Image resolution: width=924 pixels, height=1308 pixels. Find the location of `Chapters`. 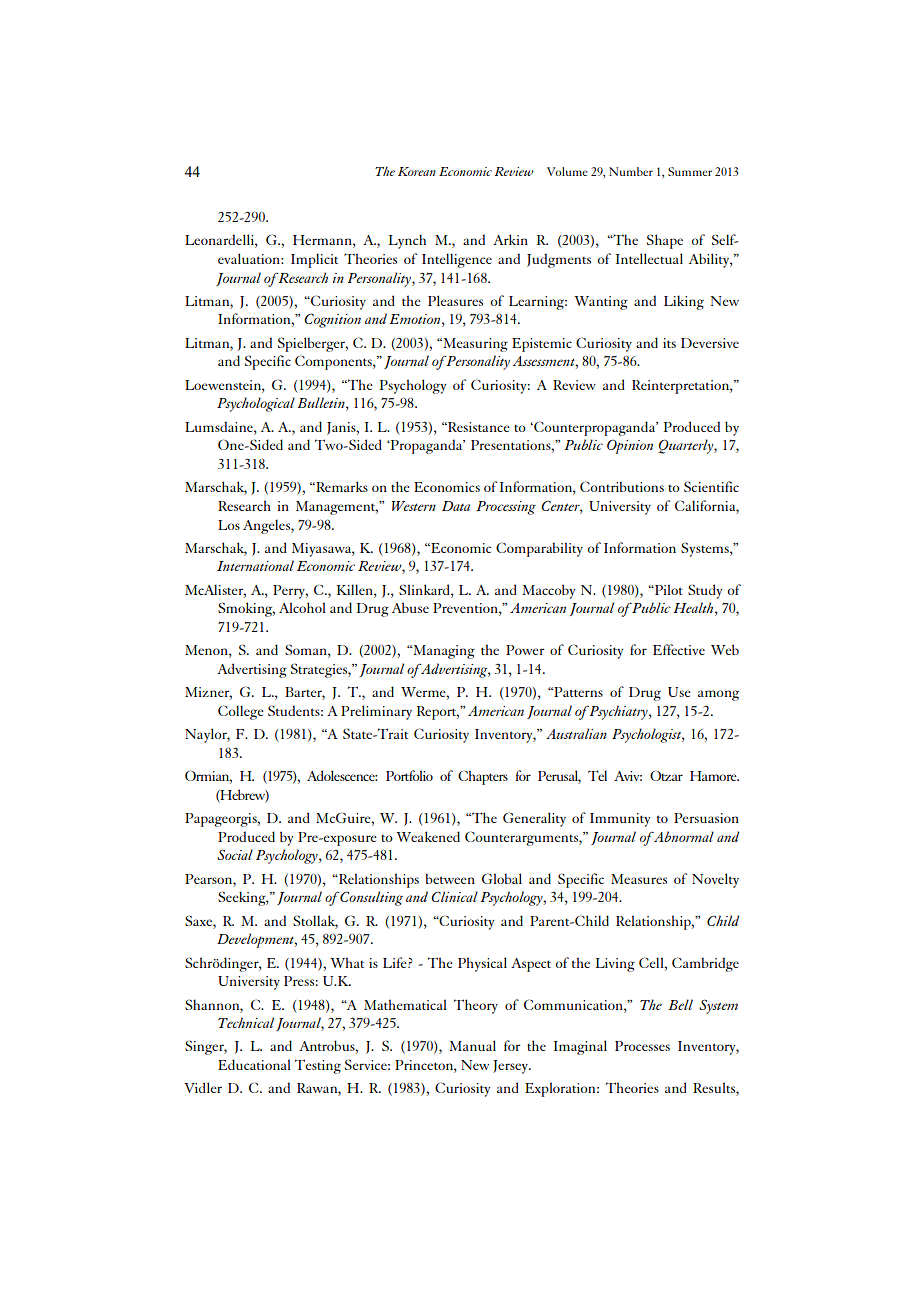

Chapters is located at coordinates (483, 777).
